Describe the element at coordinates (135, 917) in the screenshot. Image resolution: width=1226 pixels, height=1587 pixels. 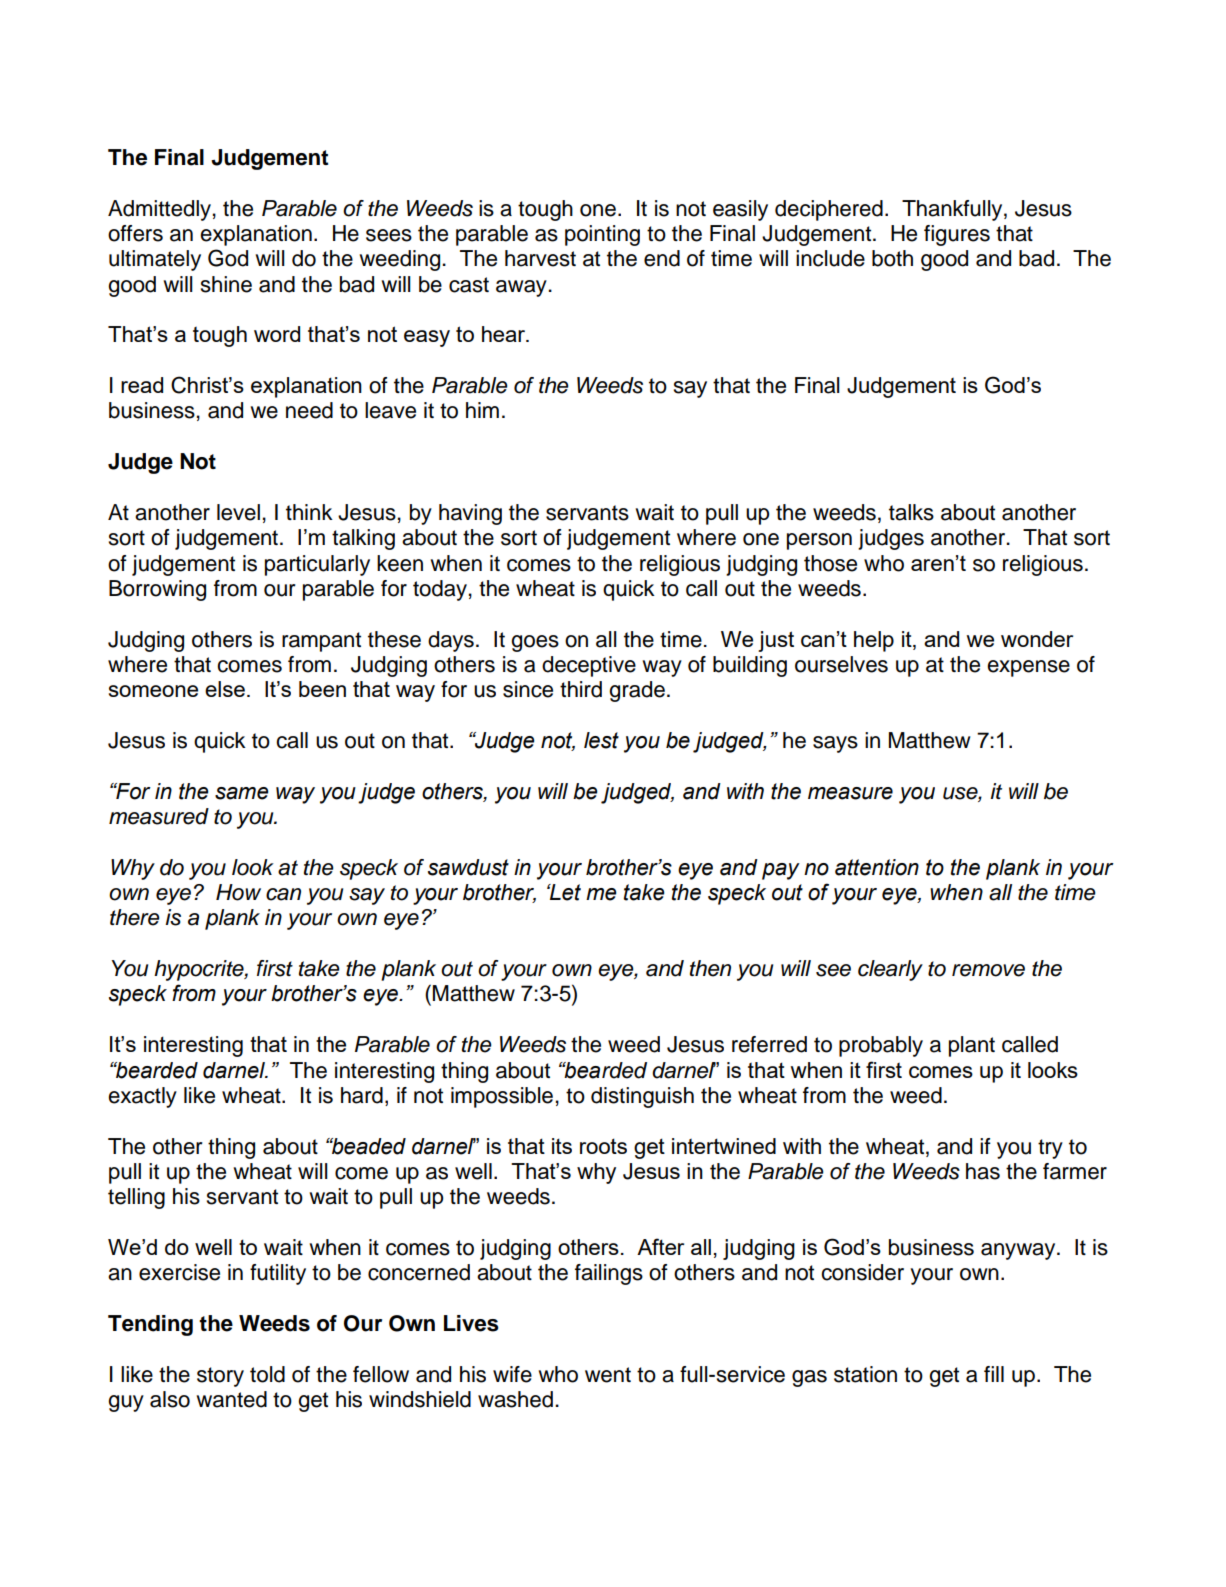
I see `there` at that location.
